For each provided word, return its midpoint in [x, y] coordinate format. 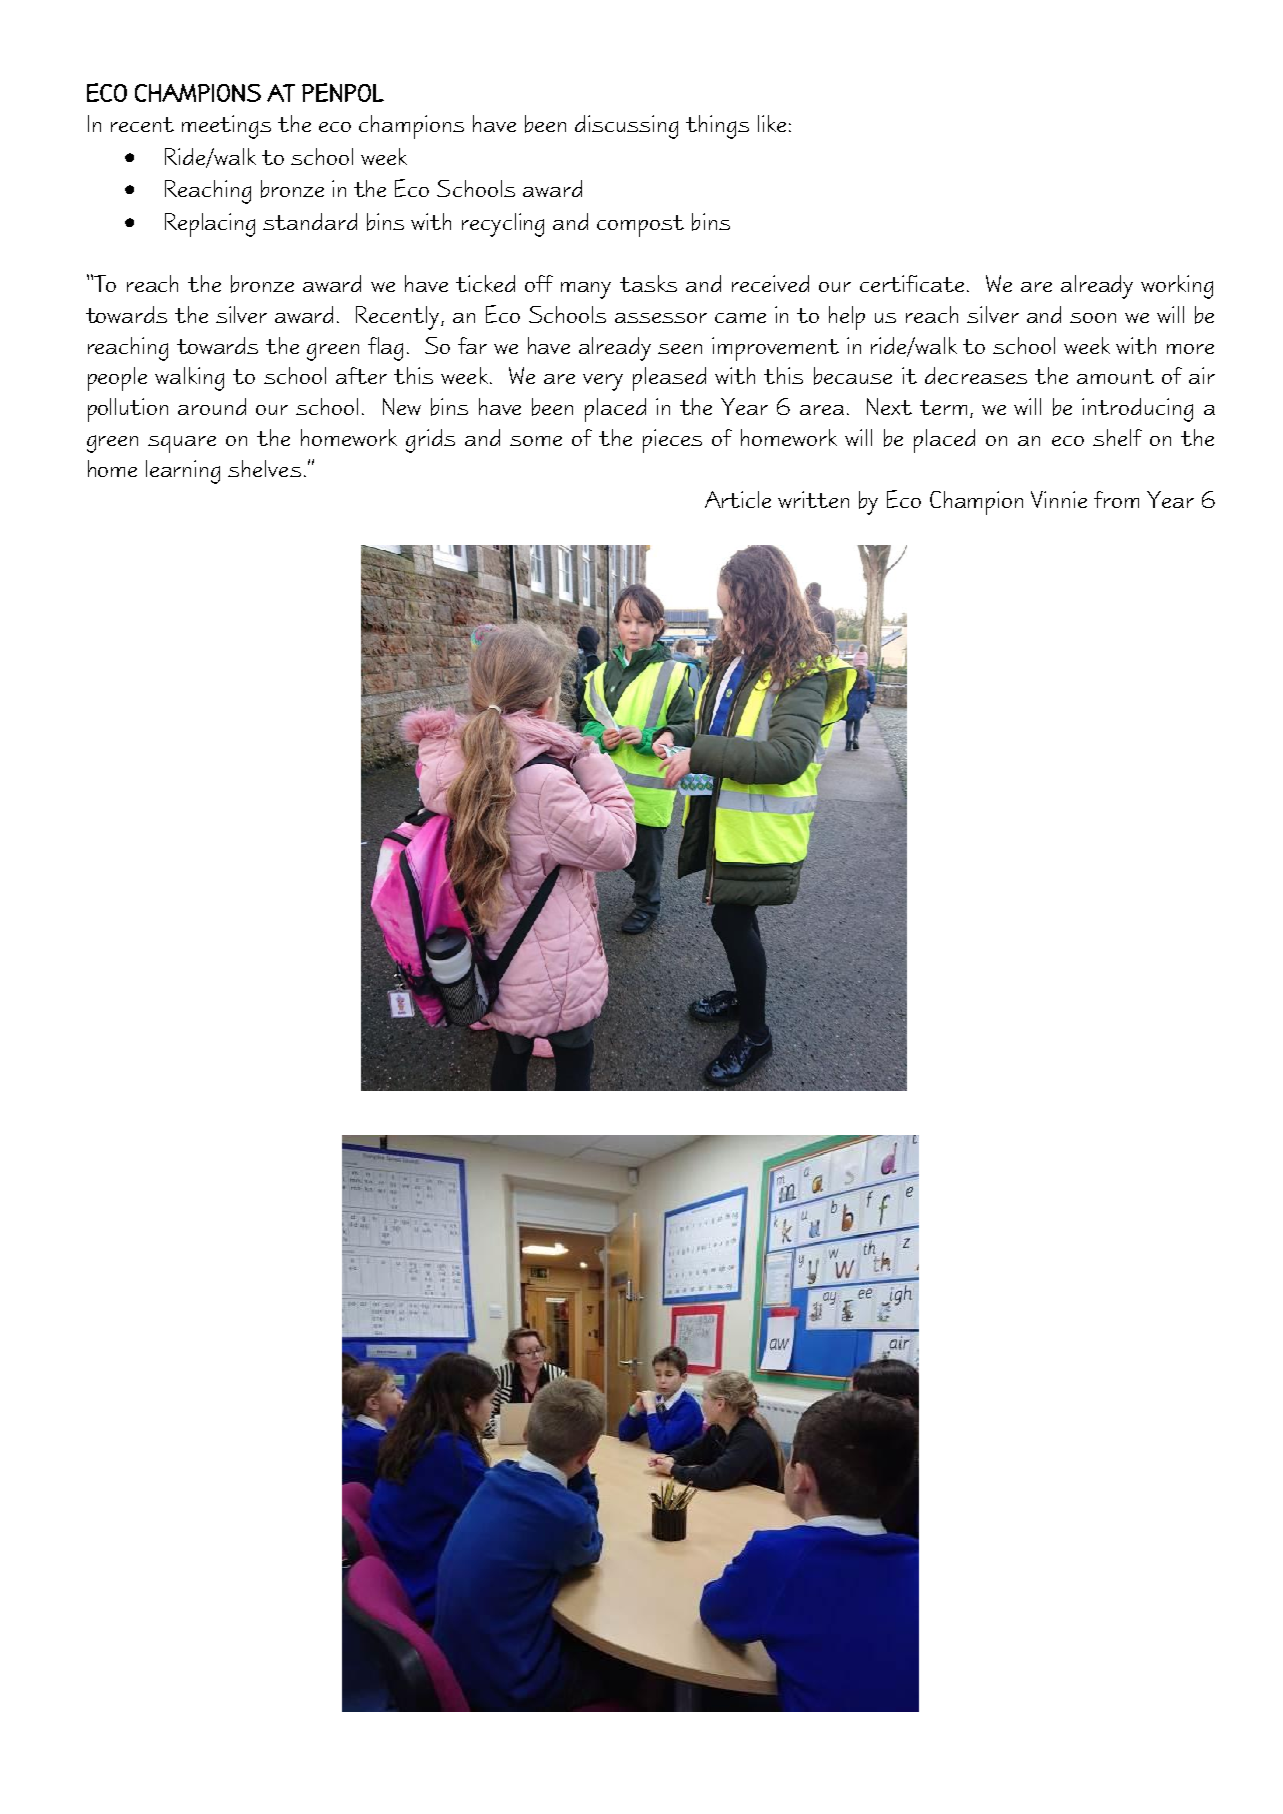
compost [640, 226]
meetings [226, 127]
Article [738, 499]
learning [183, 472]
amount [1115, 376]
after [361, 375]
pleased [669, 379]
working [1177, 287]
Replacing [210, 225]
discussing [626, 127]
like [772, 123]
